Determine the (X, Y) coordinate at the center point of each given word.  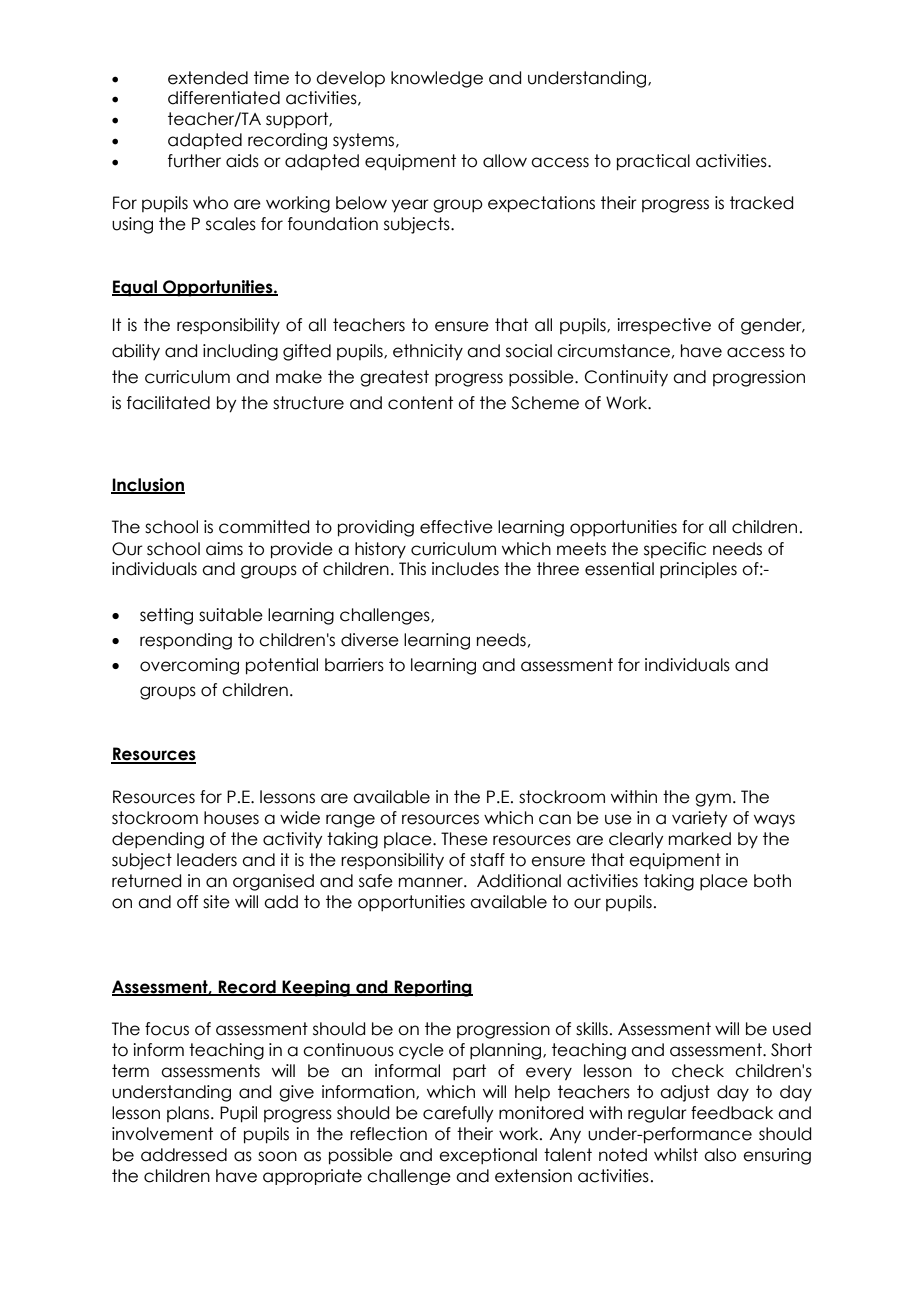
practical (653, 162)
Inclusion (148, 485)
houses (231, 818)
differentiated (224, 98)
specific (675, 550)
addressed (184, 1155)
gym (713, 800)
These (464, 839)
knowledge (437, 79)
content (420, 403)
